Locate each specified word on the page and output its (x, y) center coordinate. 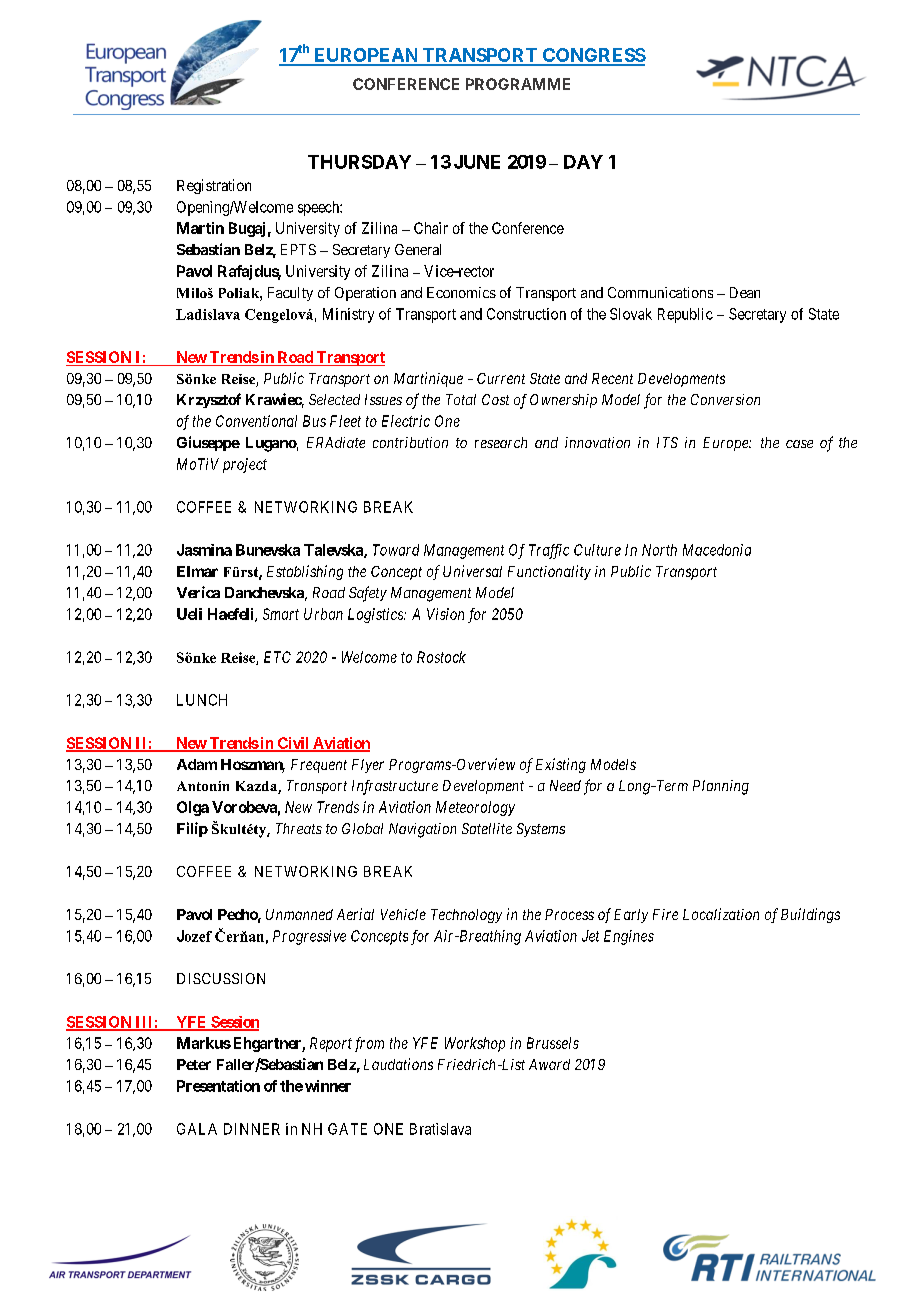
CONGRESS (593, 56)
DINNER (252, 1129)
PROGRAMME (518, 84)
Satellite (487, 828)
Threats (299, 828)
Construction (526, 314)
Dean (745, 292)
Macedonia (717, 550)
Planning (721, 787)
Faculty (290, 294)
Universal (472, 571)
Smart (281, 614)
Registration (214, 186)
